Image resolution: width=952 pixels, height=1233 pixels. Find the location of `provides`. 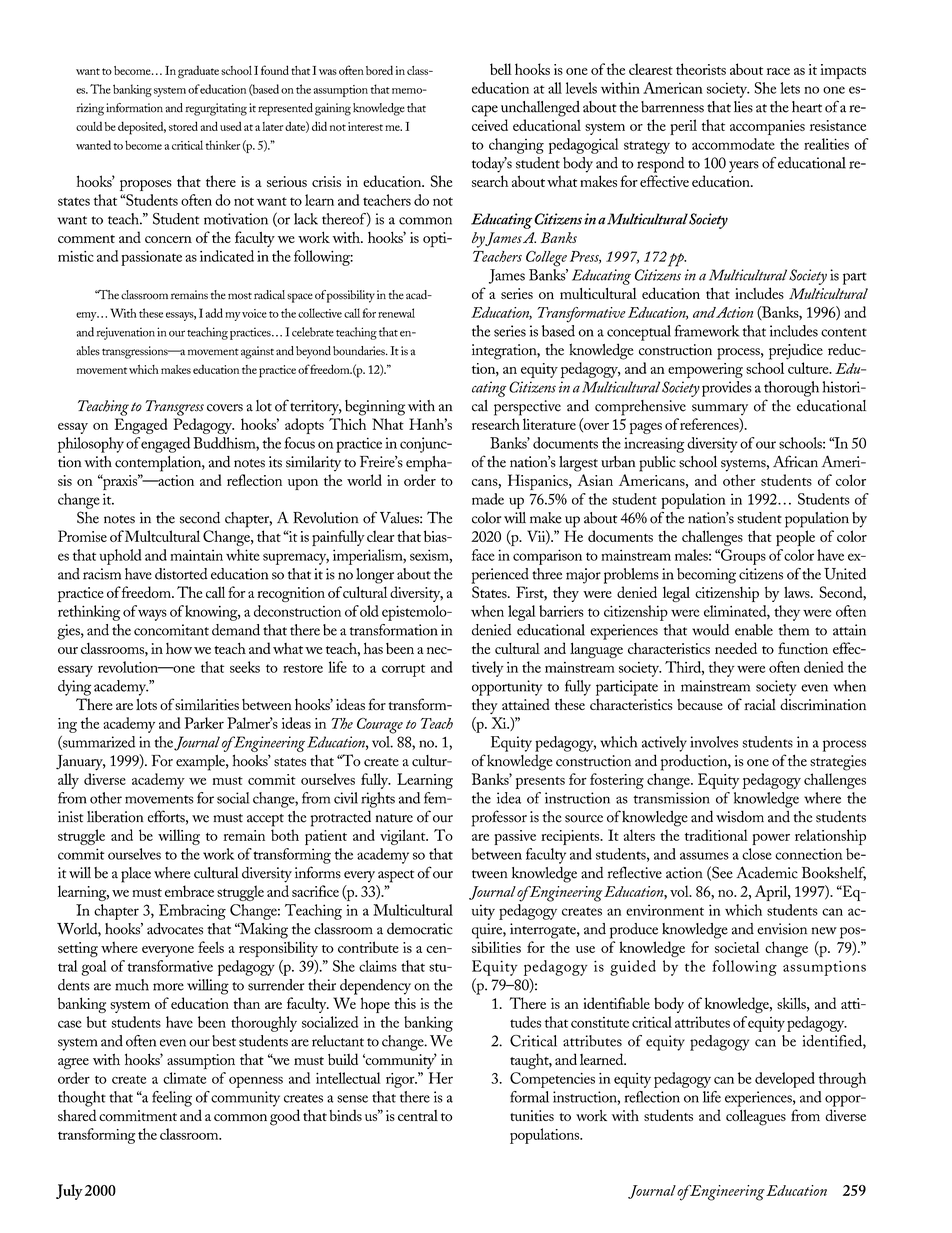

provides is located at coordinates (727, 389).
